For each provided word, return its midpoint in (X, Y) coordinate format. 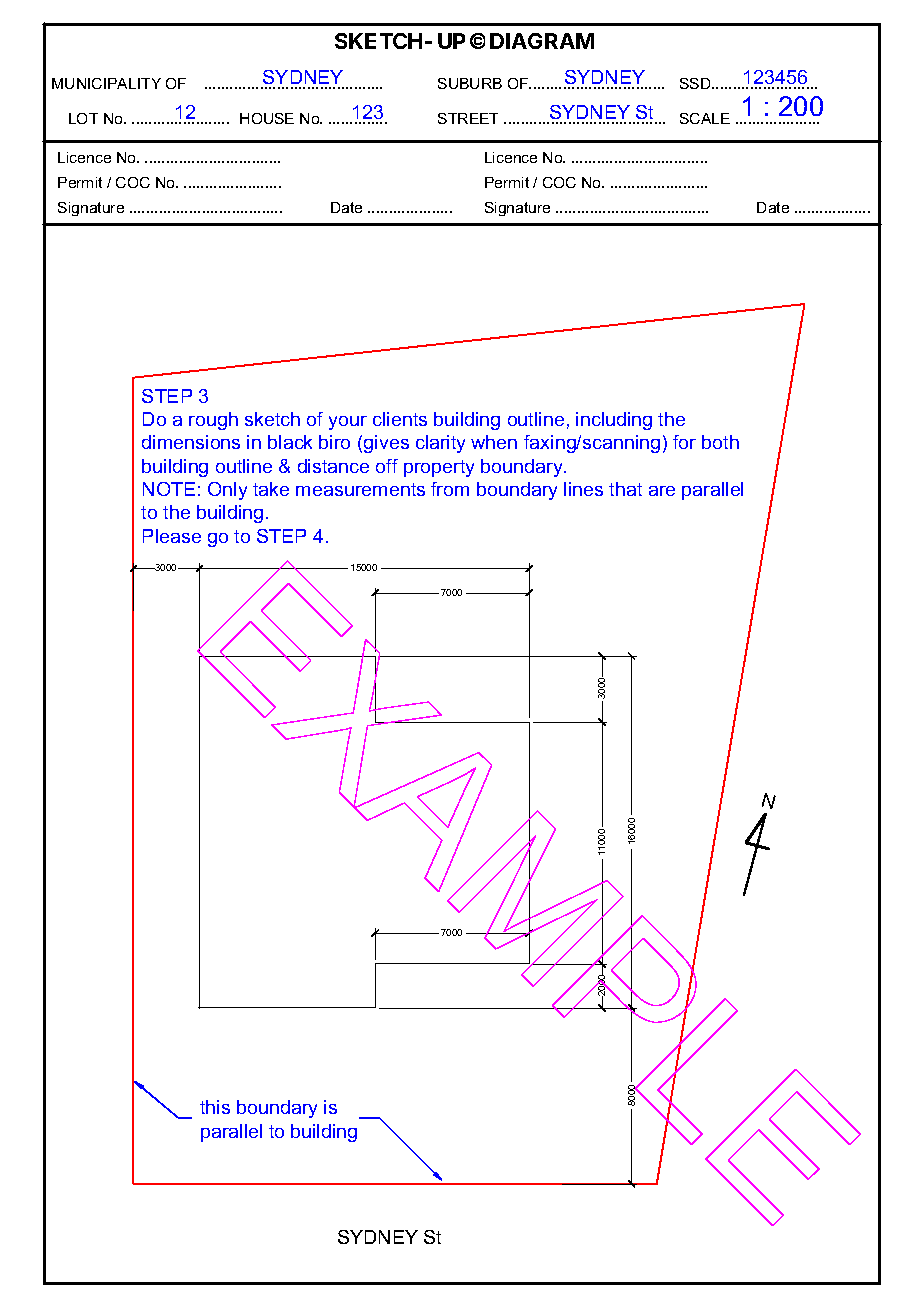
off (387, 466)
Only (227, 491)
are (662, 491)
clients (400, 419)
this (215, 1107)
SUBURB (470, 83)
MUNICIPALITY (106, 83)
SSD (696, 83)
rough (213, 421)
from (450, 489)
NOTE (169, 489)
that (625, 489)
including (614, 421)
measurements (360, 489)
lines (583, 489)
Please (172, 536)
